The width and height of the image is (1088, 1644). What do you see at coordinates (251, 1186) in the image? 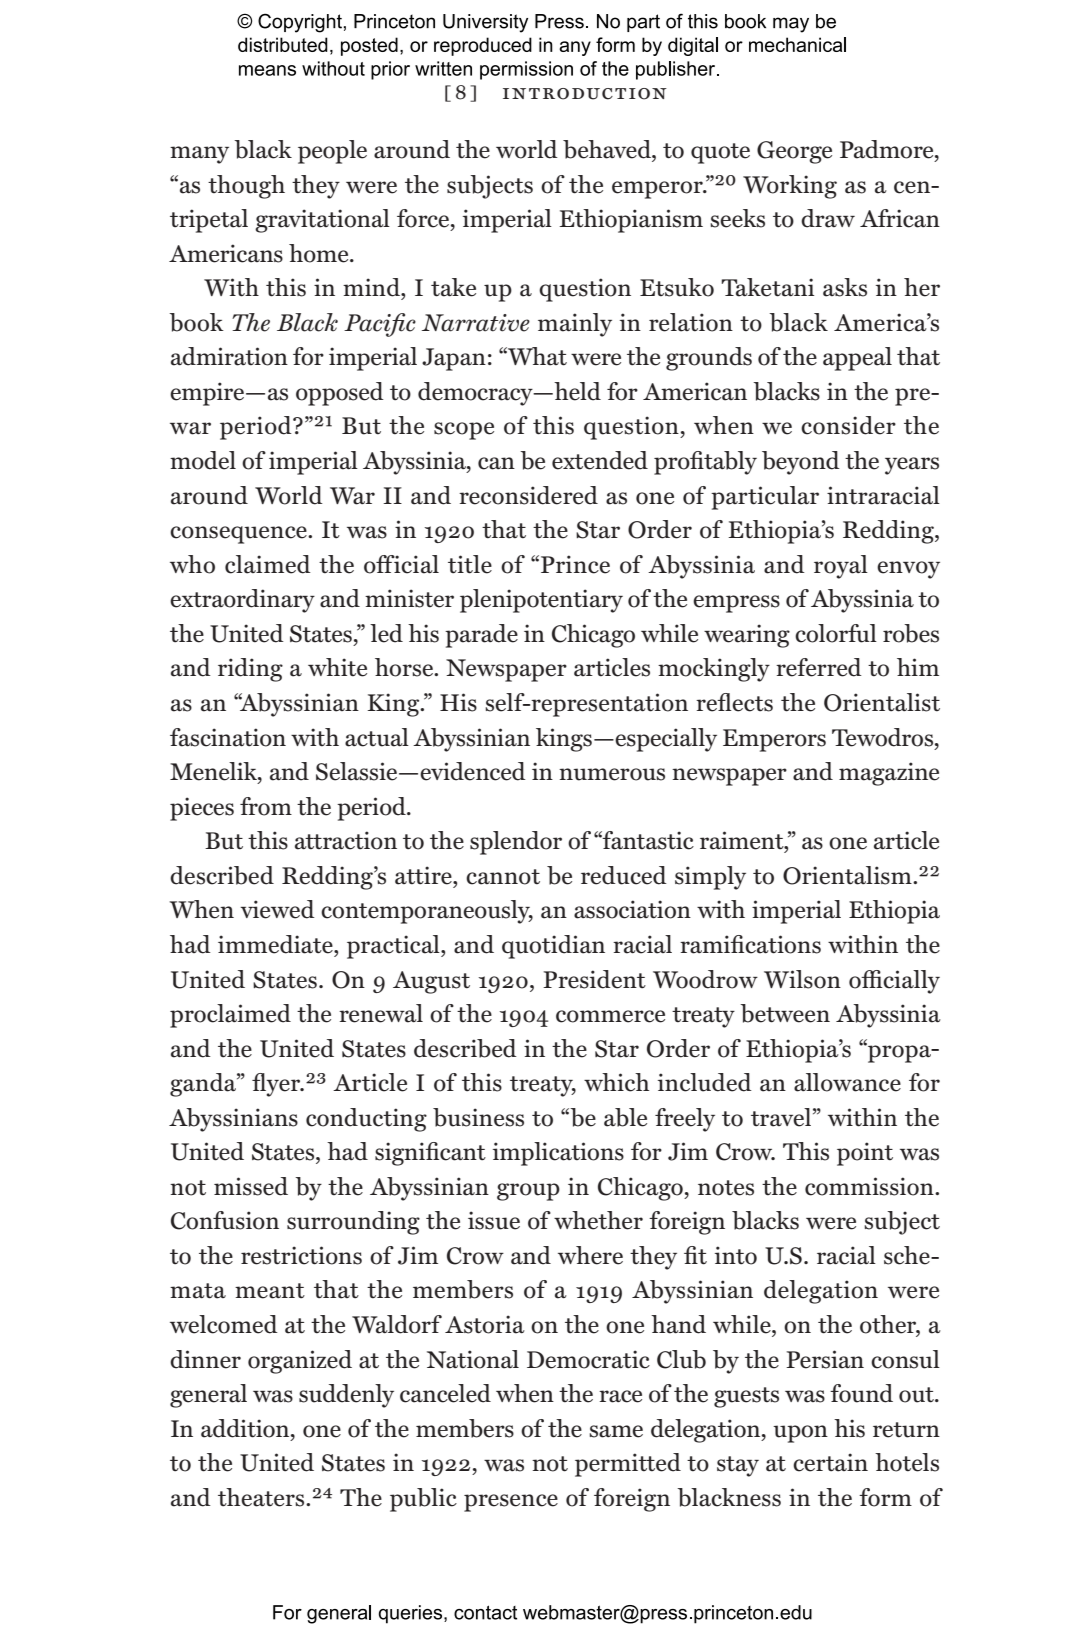
I see `missed` at bounding box center [251, 1186].
